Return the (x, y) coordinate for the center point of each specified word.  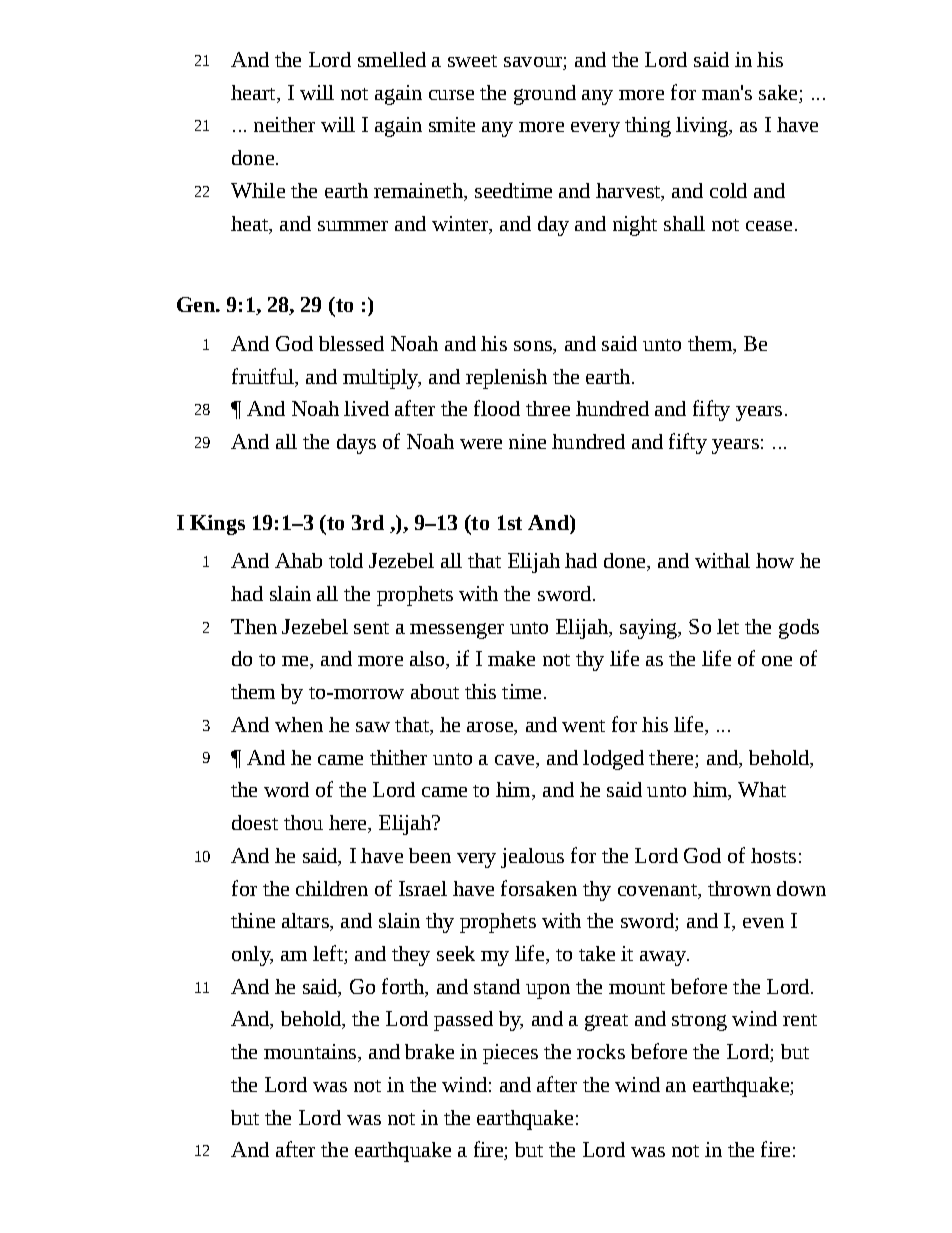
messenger (457, 631)
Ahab (298, 560)
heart (254, 92)
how (775, 560)
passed (463, 1021)
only (252, 956)
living (703, 127)
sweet (472, 61)
